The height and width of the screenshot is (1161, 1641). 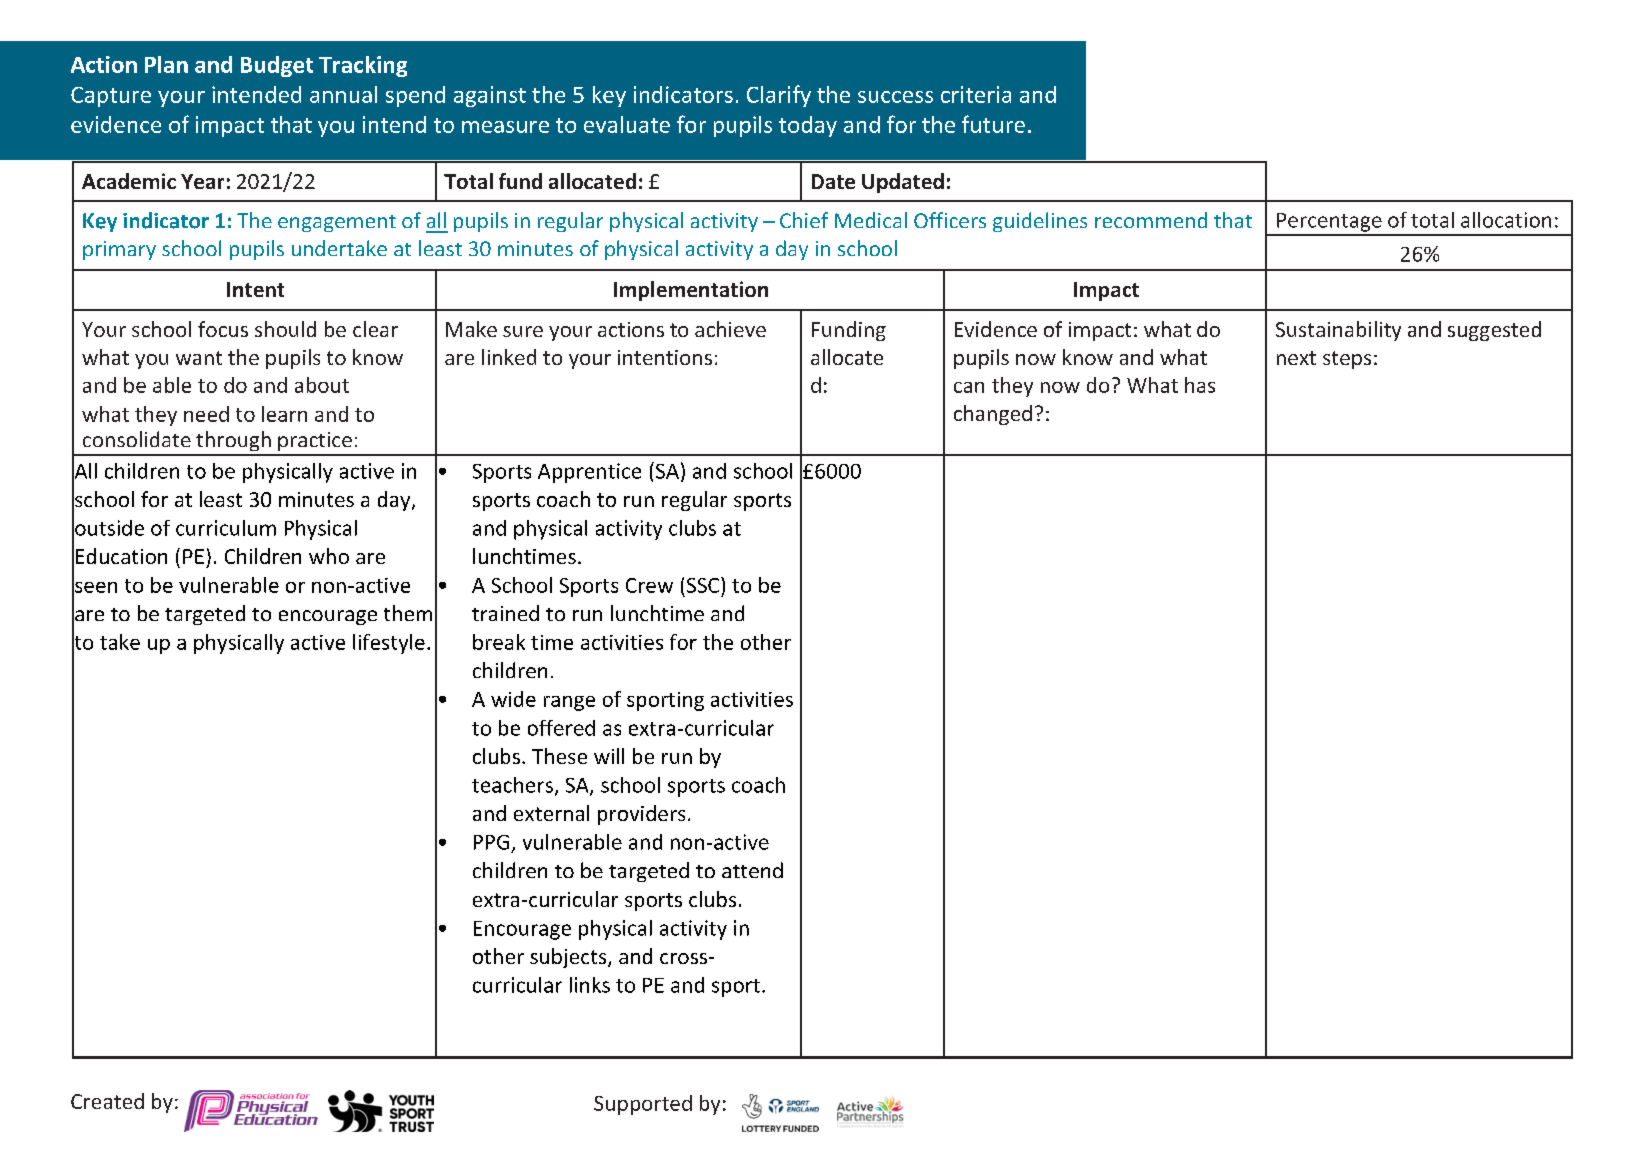 What do you see at coordinates (752, 870) in the screenshot?
I see `attend` at bounding box center [752, 870].
